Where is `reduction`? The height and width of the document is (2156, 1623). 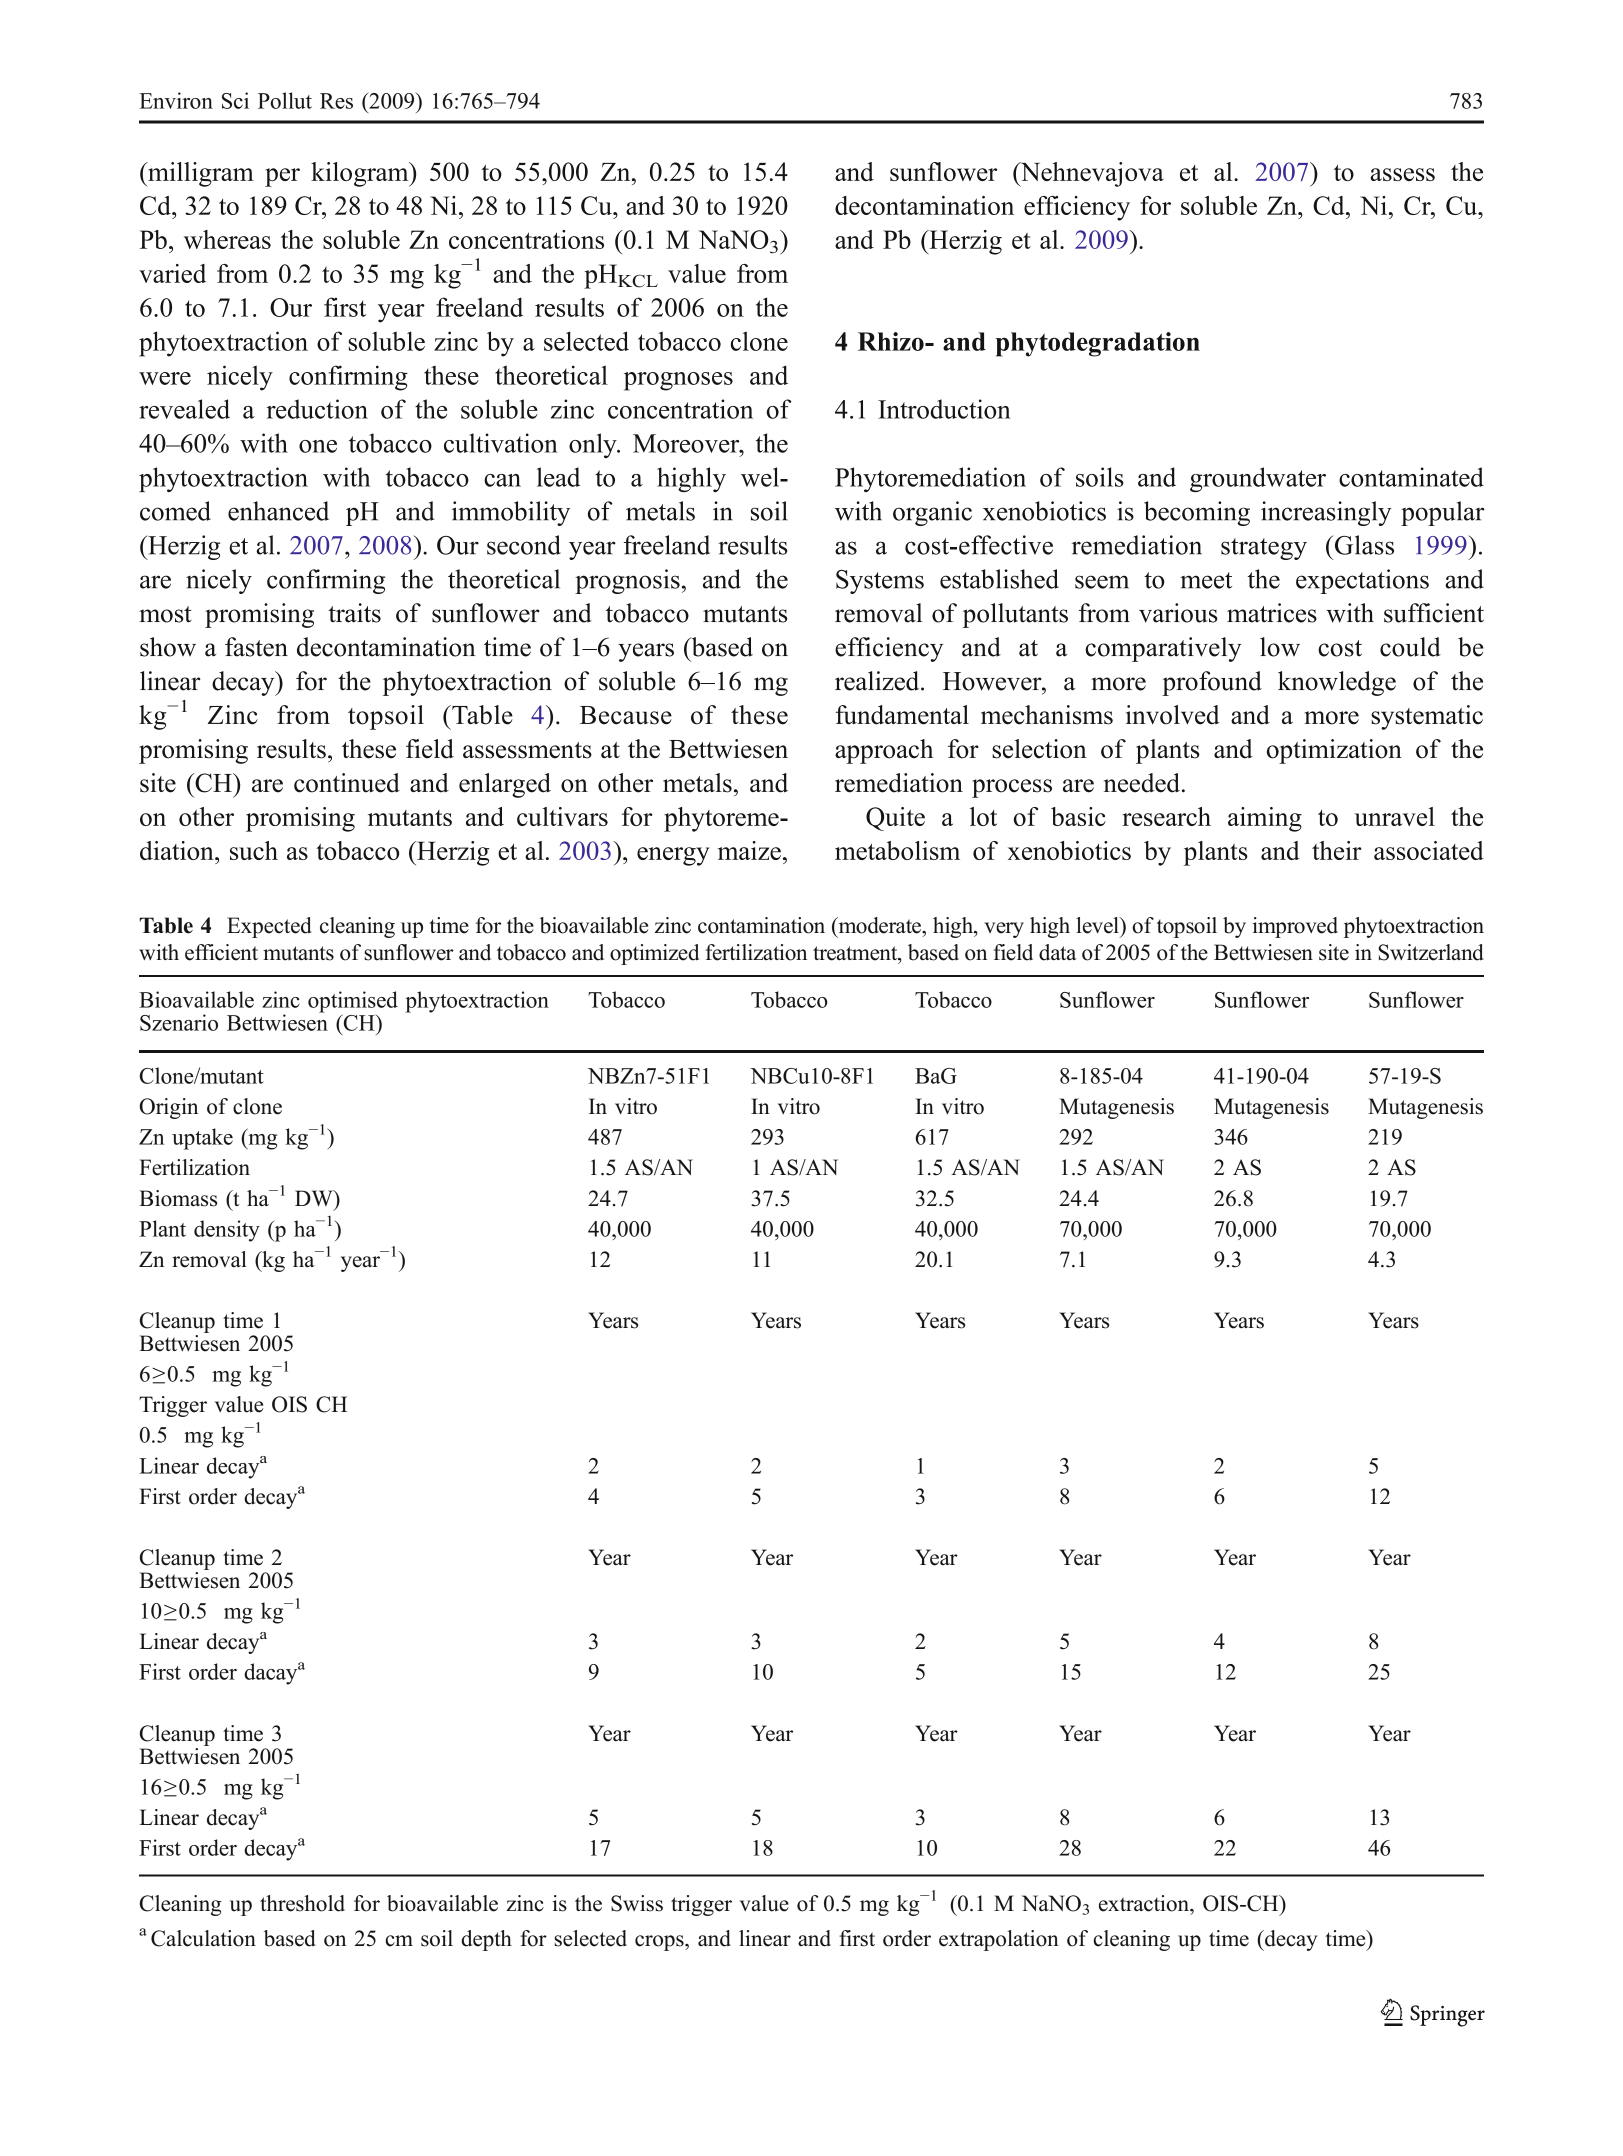
reduction is located at coordinates (317, 409).
